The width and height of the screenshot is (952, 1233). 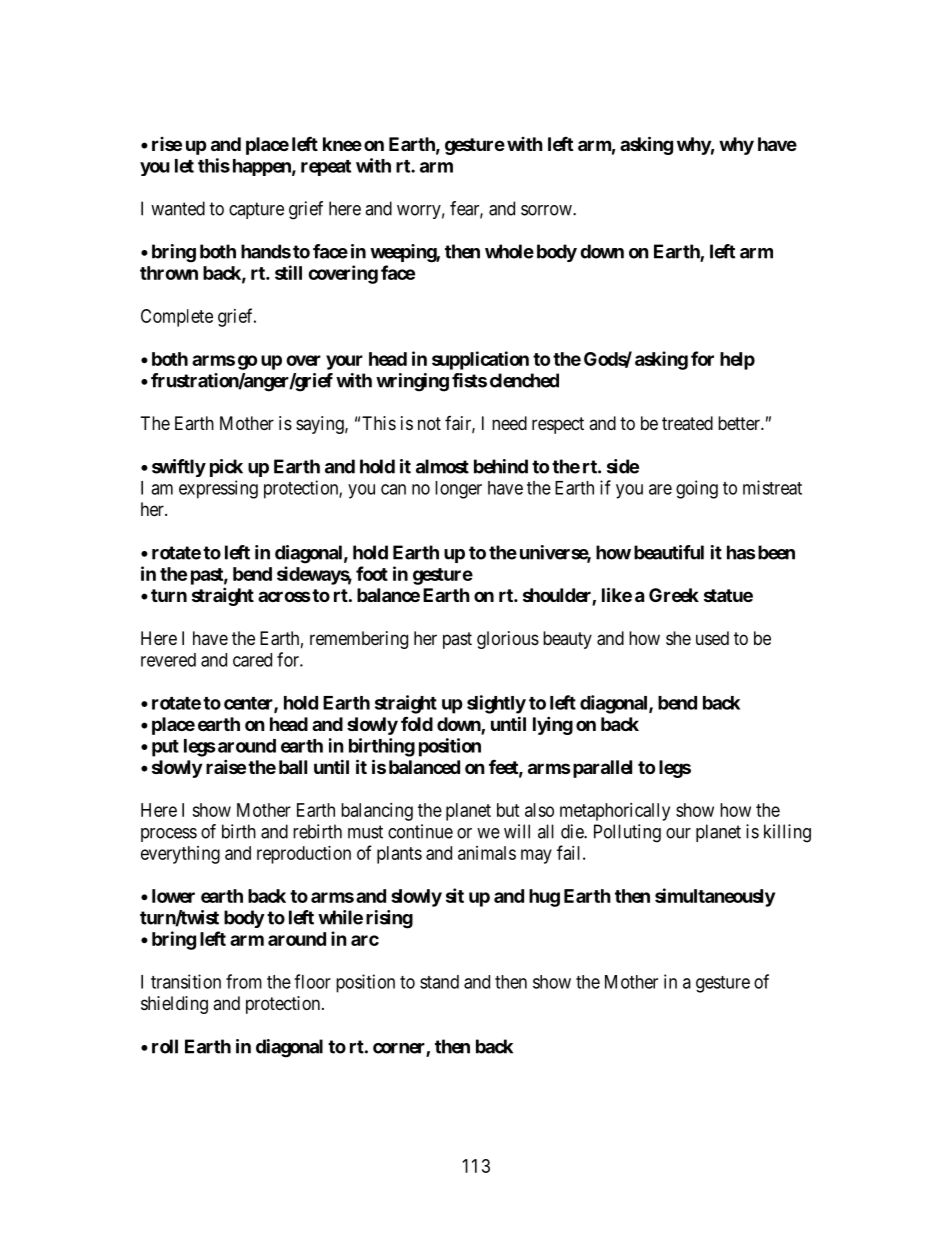 What do you see at coordinates (439, 982) in the screenshot?
I see `stand` at bounding box center [439, 982].
